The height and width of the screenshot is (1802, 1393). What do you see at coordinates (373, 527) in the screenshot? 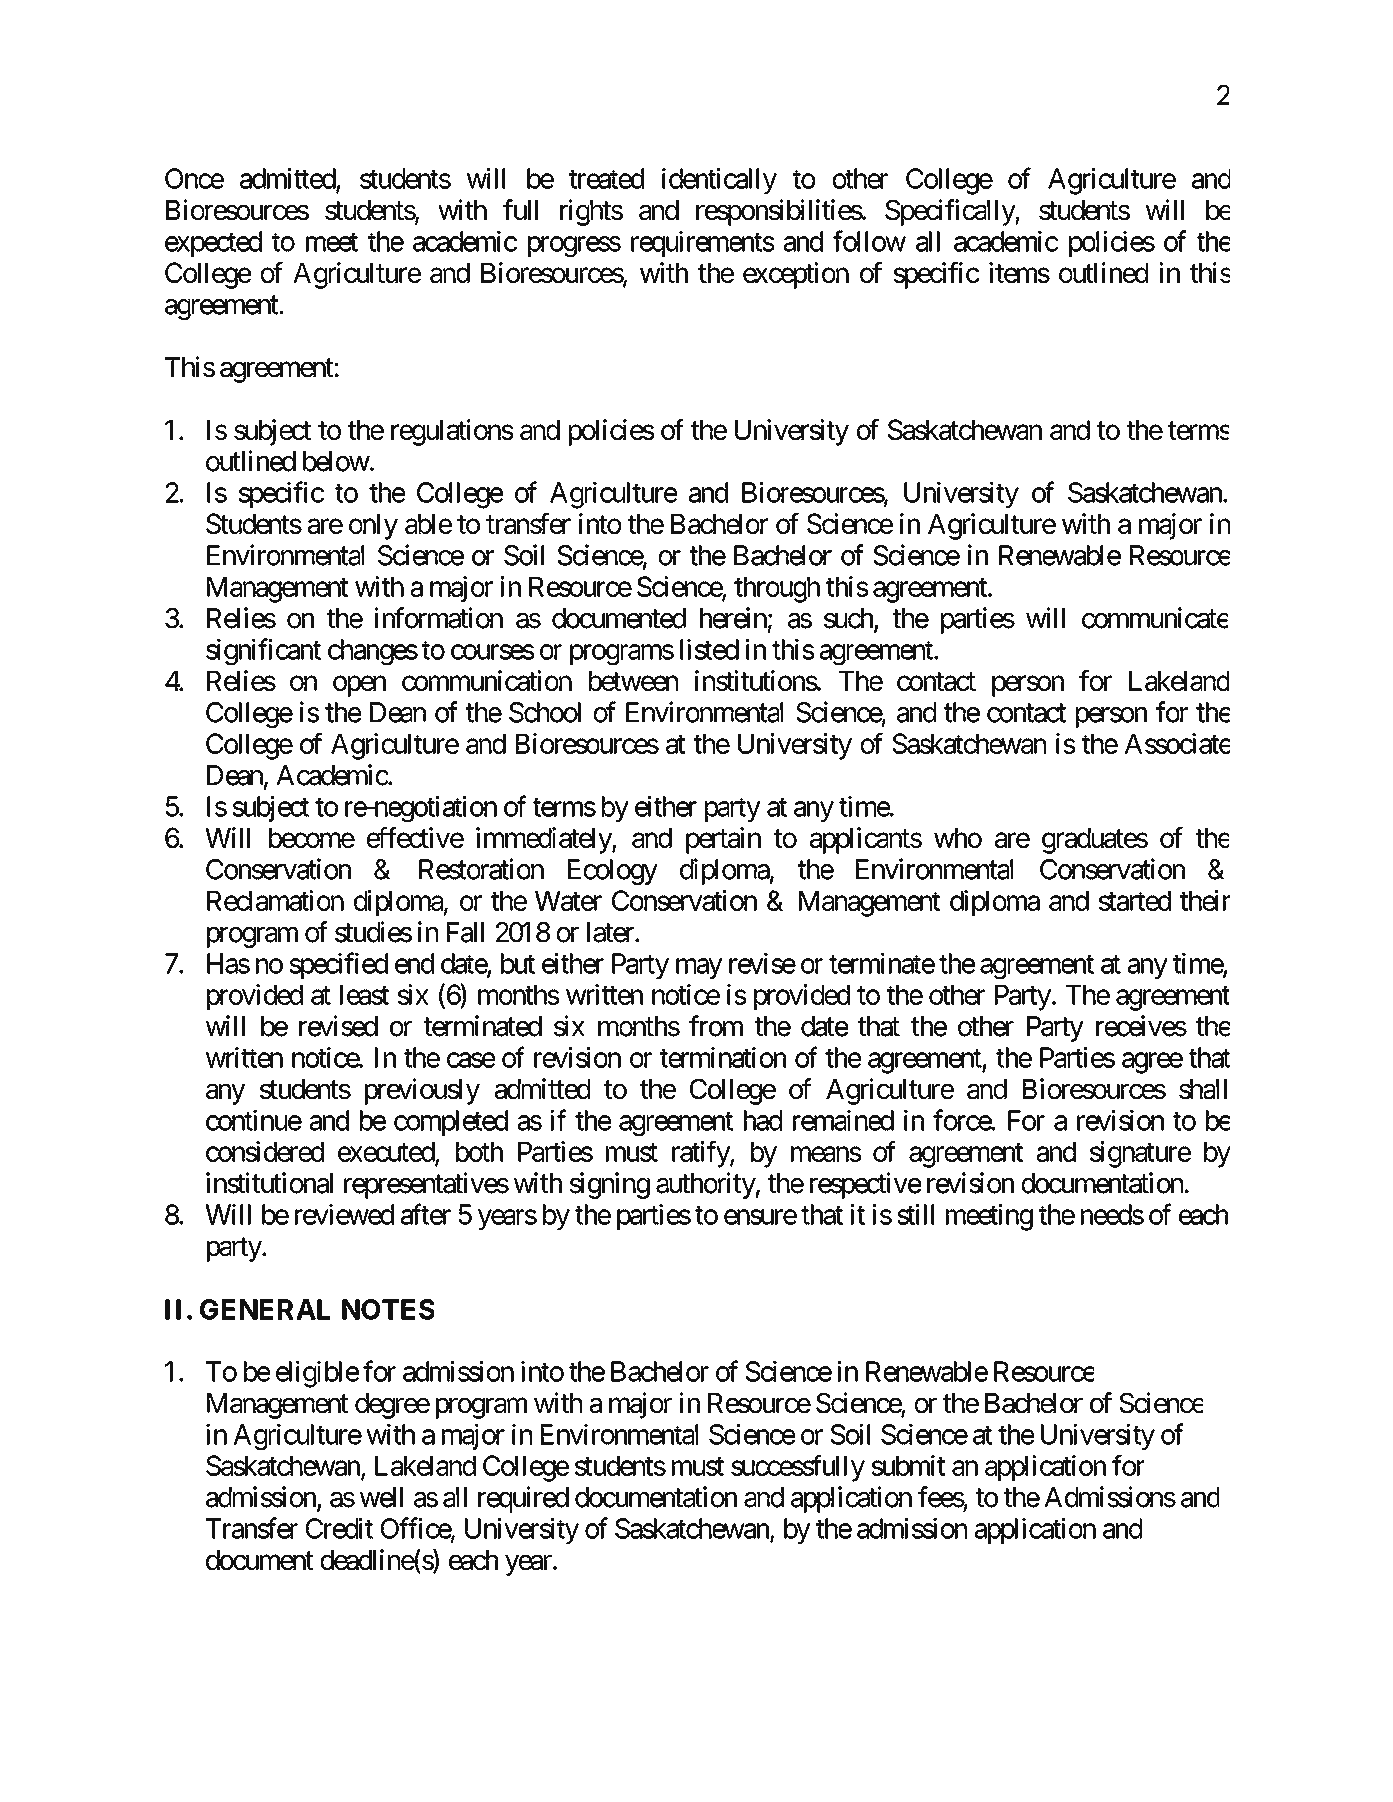
I see `only` at bounding box center [373, 527].
